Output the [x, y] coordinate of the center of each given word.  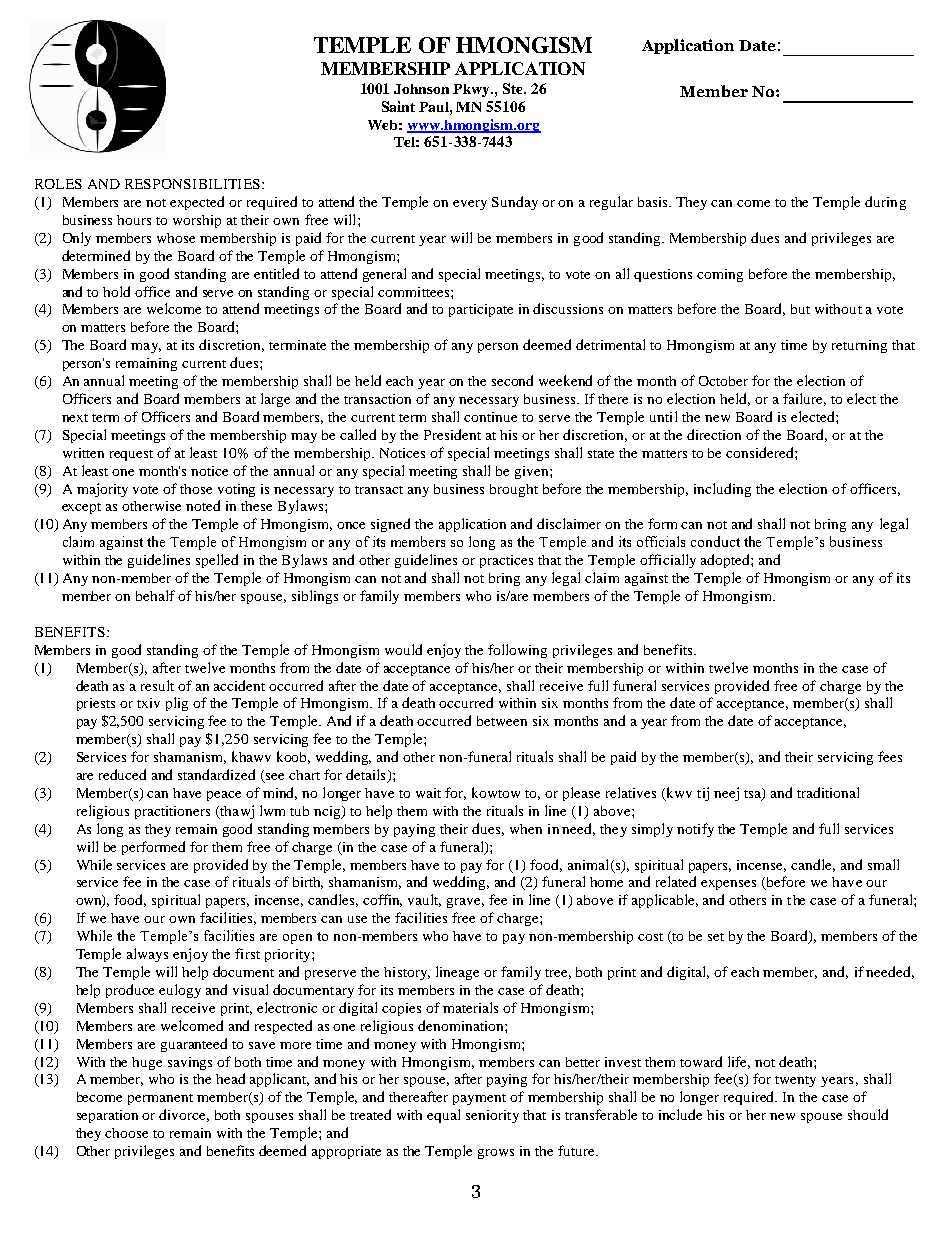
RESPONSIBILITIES [192, 184]
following [517, 651]
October [723, 381]
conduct [715, 541]
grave [465, 903]
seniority [492, 1116]
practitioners [172, 812]
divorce [184, 1115]
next [75, 418]
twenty [795, 1081]
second [512, 380]
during [885, 203]
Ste [514, 88]
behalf [155, 595]
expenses [728, 885]
